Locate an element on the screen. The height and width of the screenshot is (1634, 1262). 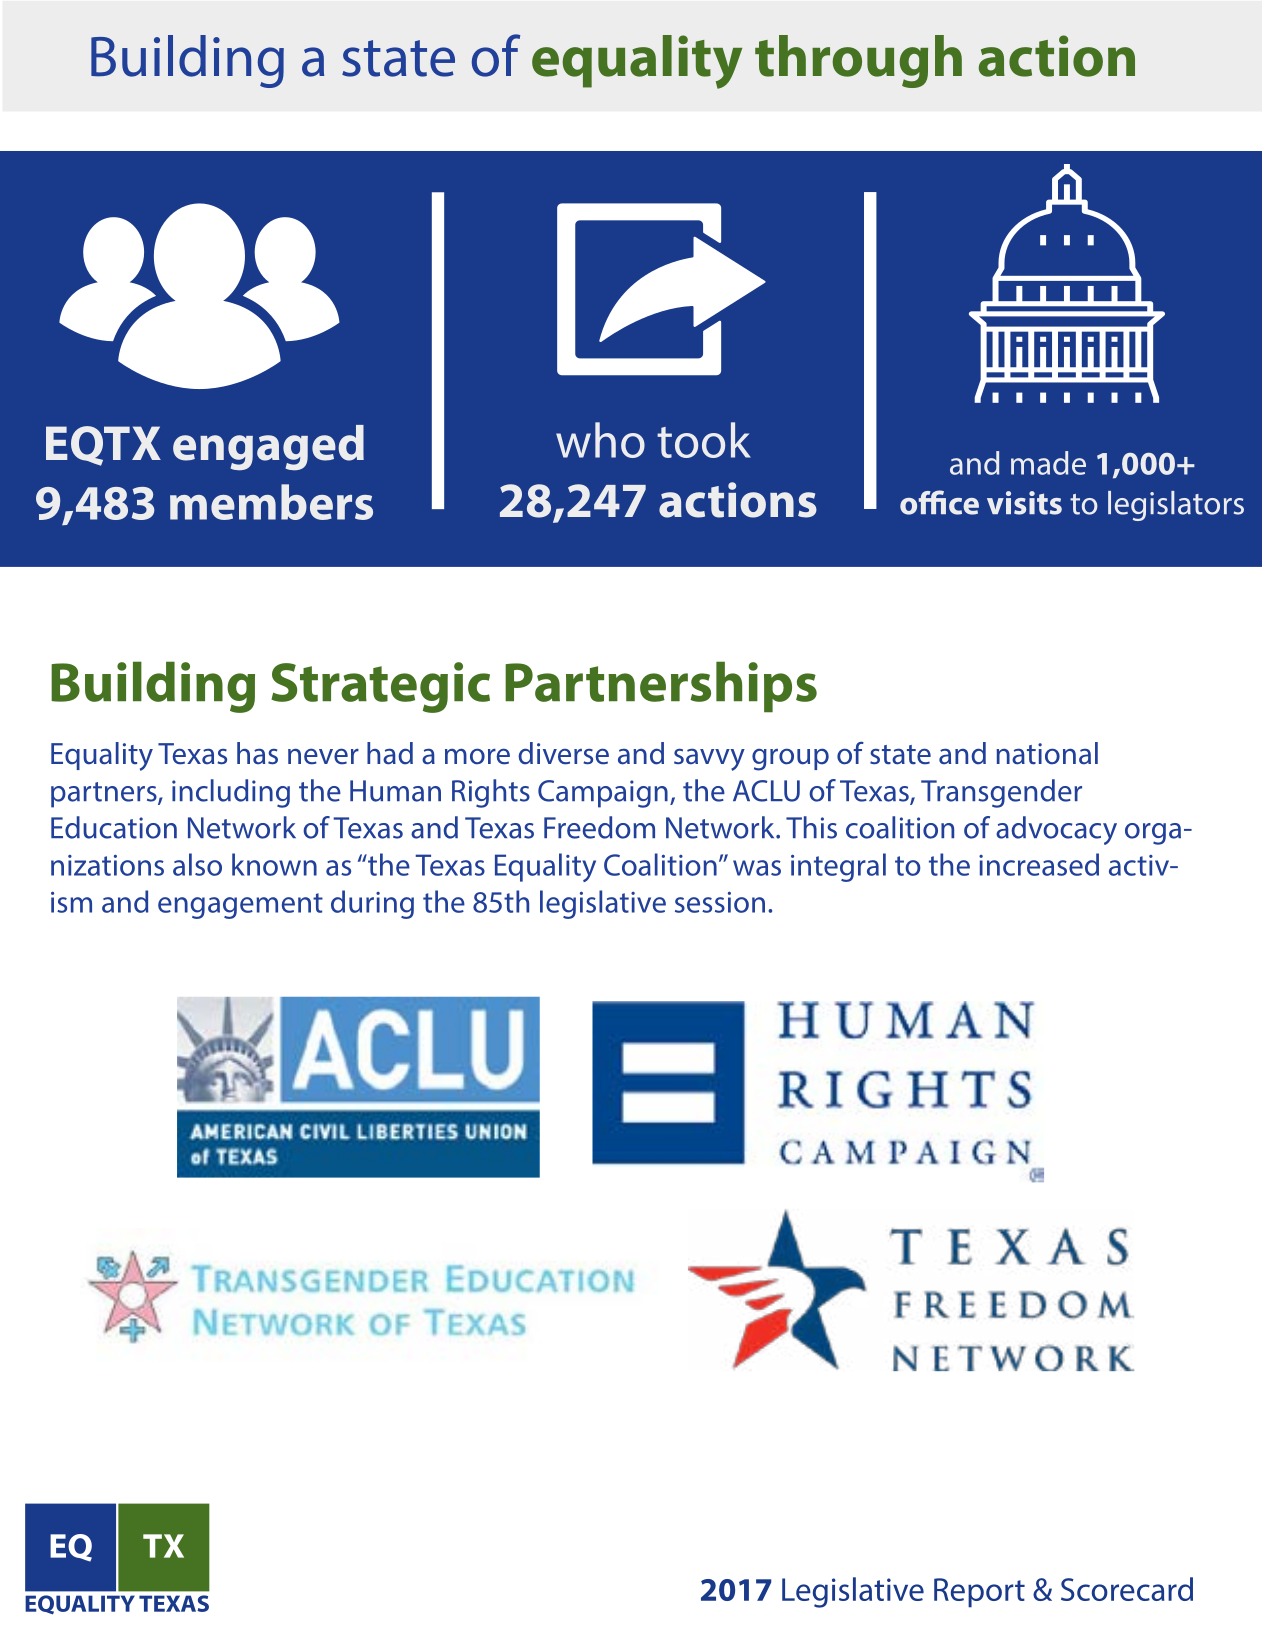
through is located at coordinates (858, 61).
